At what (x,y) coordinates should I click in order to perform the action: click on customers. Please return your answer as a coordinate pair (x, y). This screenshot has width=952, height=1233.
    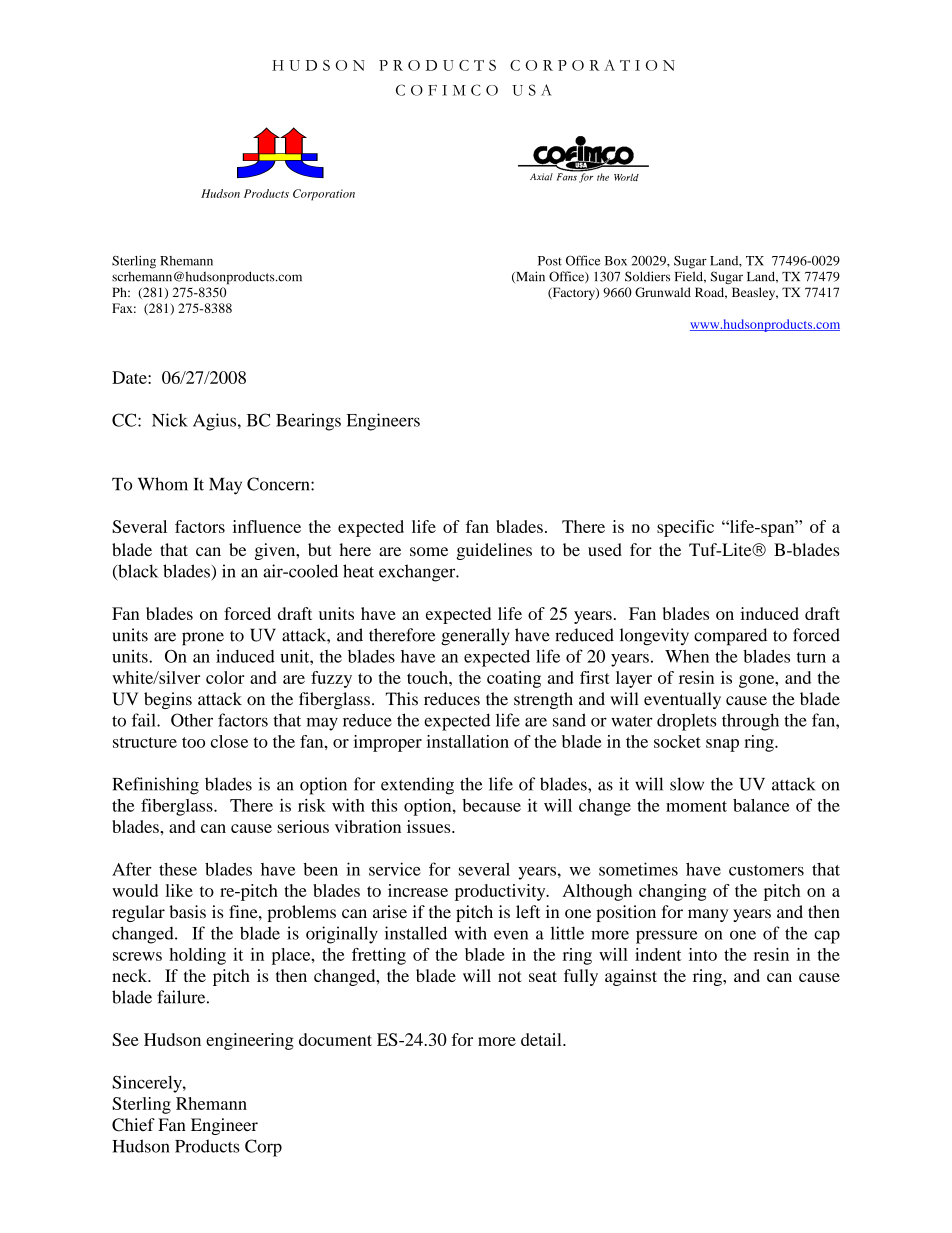
    Looking at the image, I should click on (766, 870).
